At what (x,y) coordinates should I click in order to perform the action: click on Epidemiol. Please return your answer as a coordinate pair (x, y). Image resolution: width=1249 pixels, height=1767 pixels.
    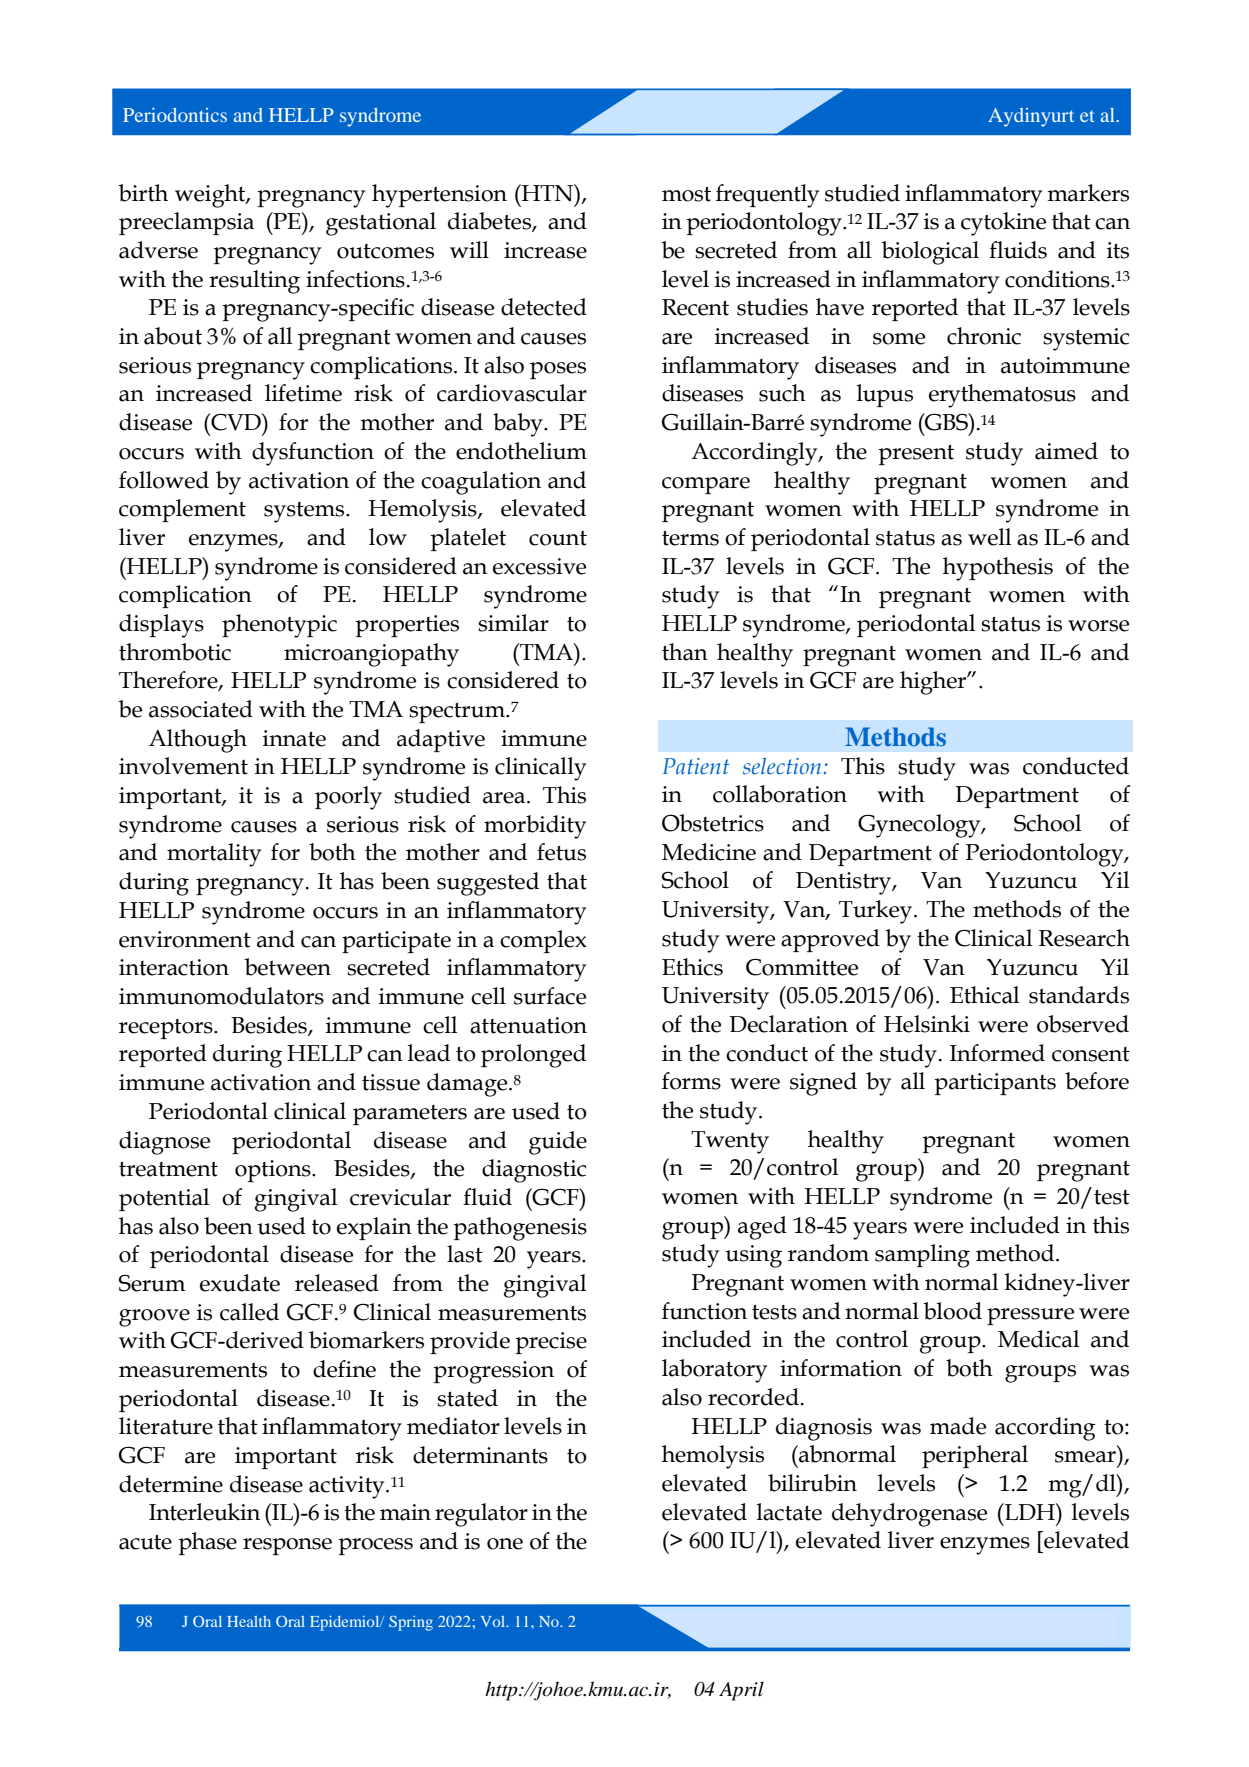
    Looking at the image, I should click on (346, 1623).
